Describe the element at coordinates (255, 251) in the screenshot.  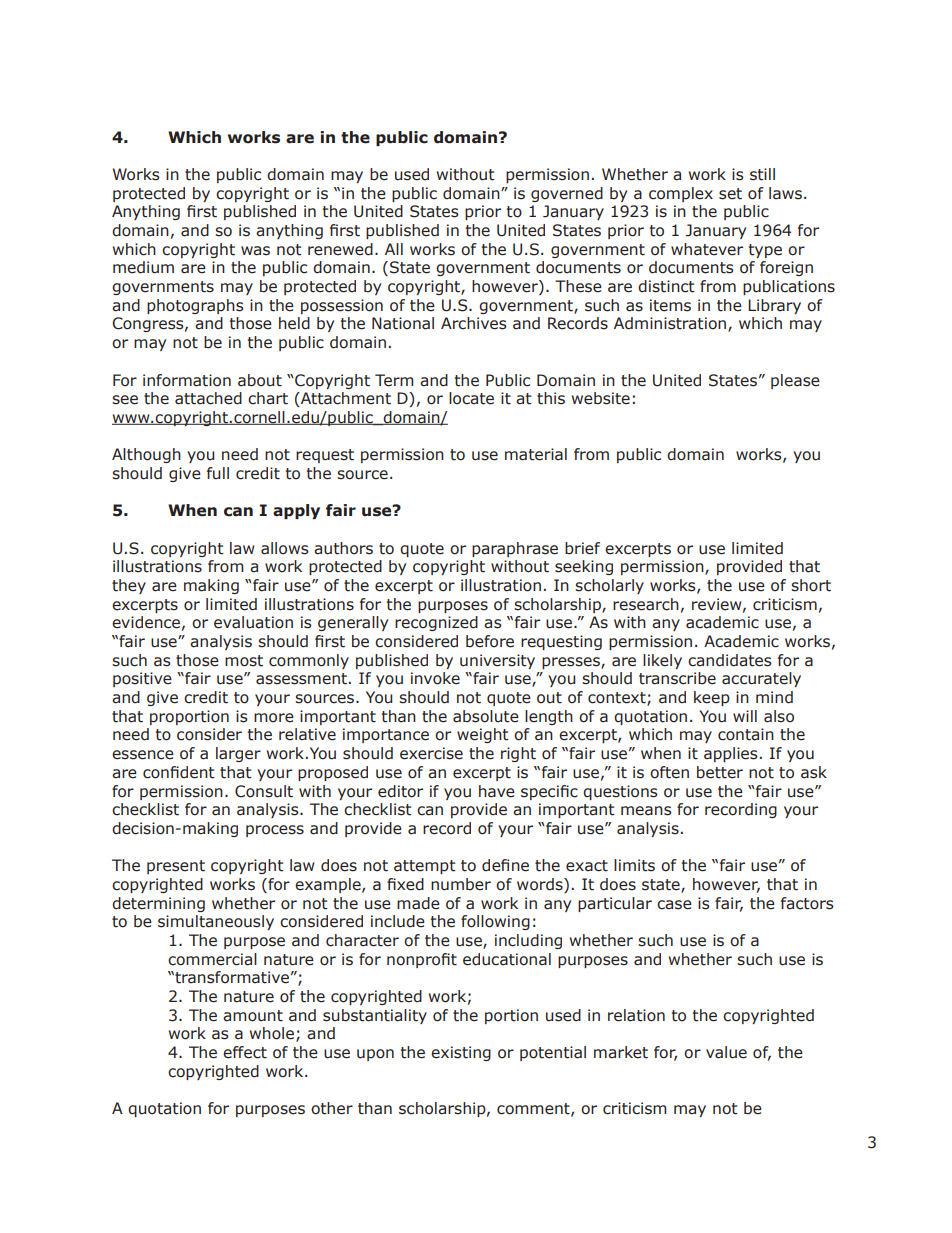
I see `was` at that location.
